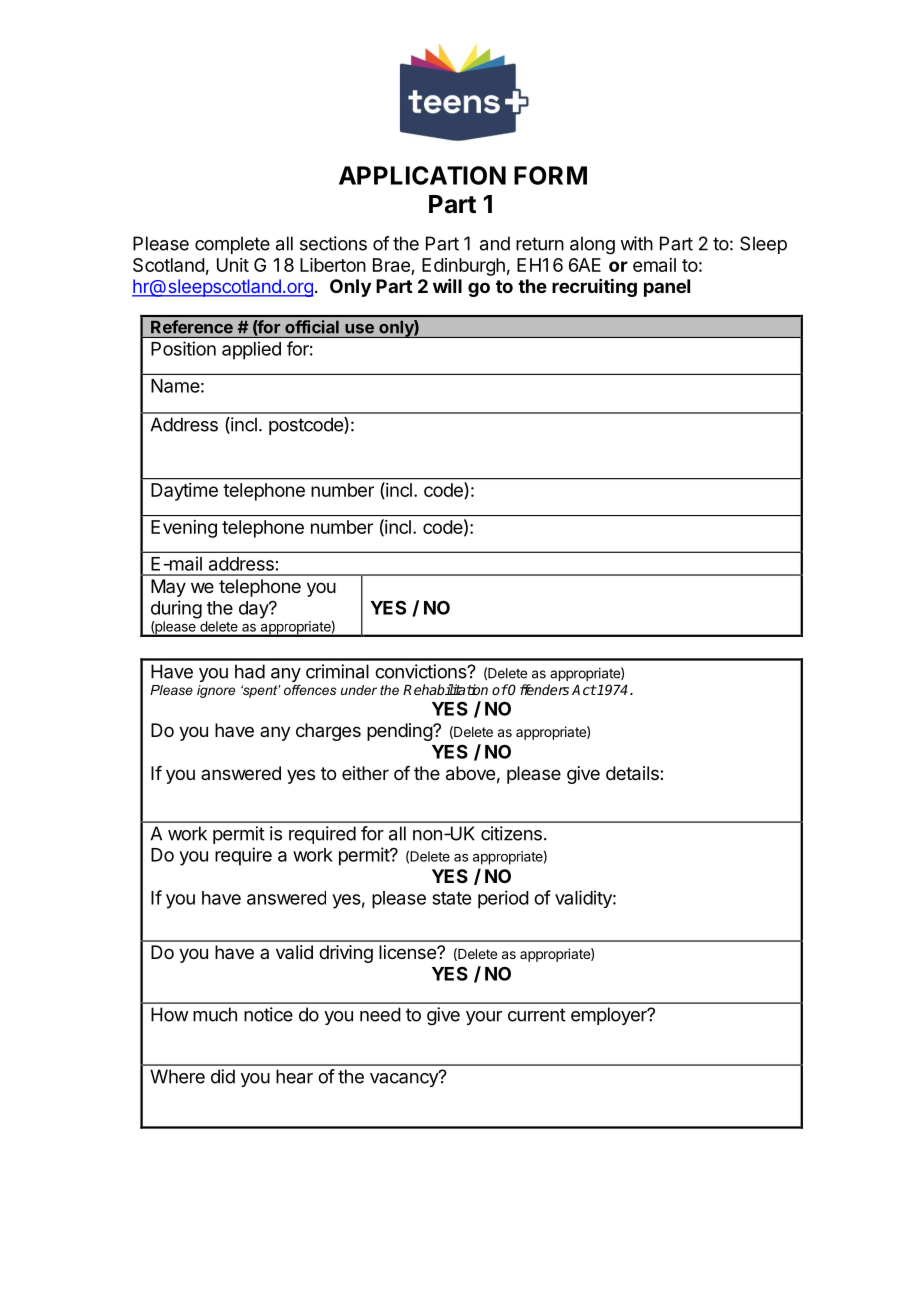 The image size is (924, 1308). What do you see at coordinates (223, 1076) in the screenshot?
I see `did` at bounding box center [223, 1076].
